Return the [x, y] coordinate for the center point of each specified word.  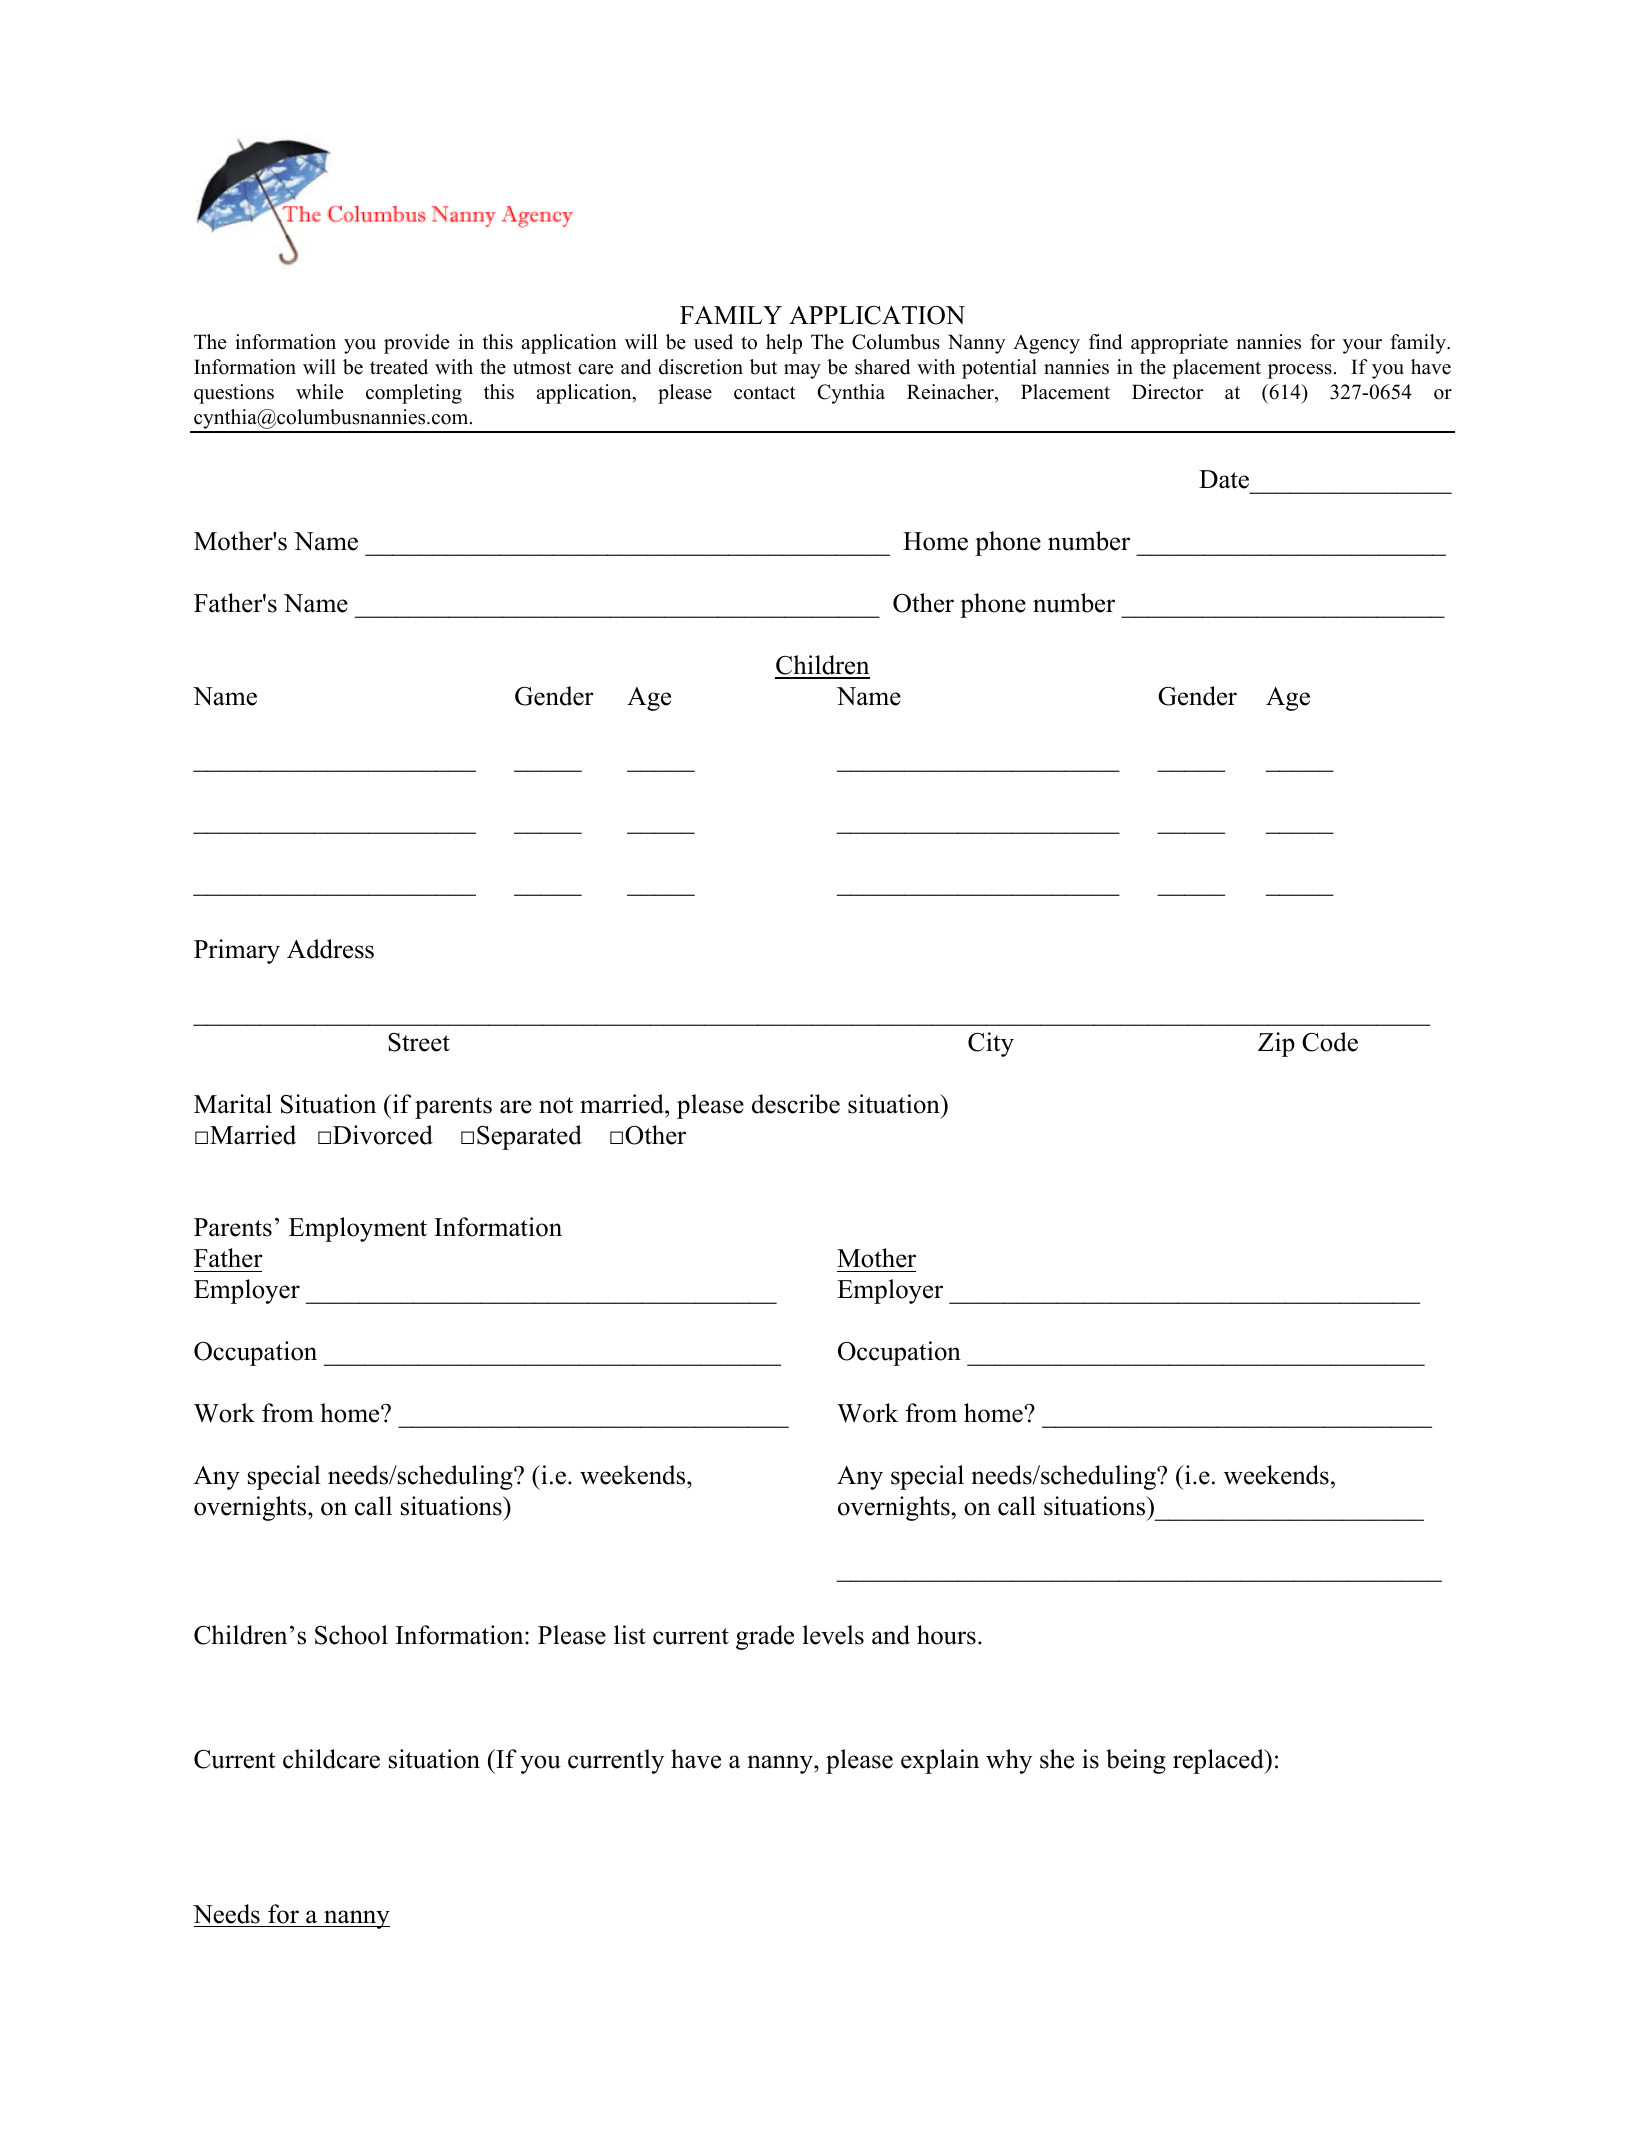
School [351, 1635]
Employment [358, 1229]
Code [1330, 1042]
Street [419, 1042]
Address [330, 949]
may [802, 371]
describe [796, 1104]
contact [765, 393]
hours [946, 1635]
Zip [1276, 1044]
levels [833, 1635]
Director [1168, 392]
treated [399, 367]
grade [765, 1637]
